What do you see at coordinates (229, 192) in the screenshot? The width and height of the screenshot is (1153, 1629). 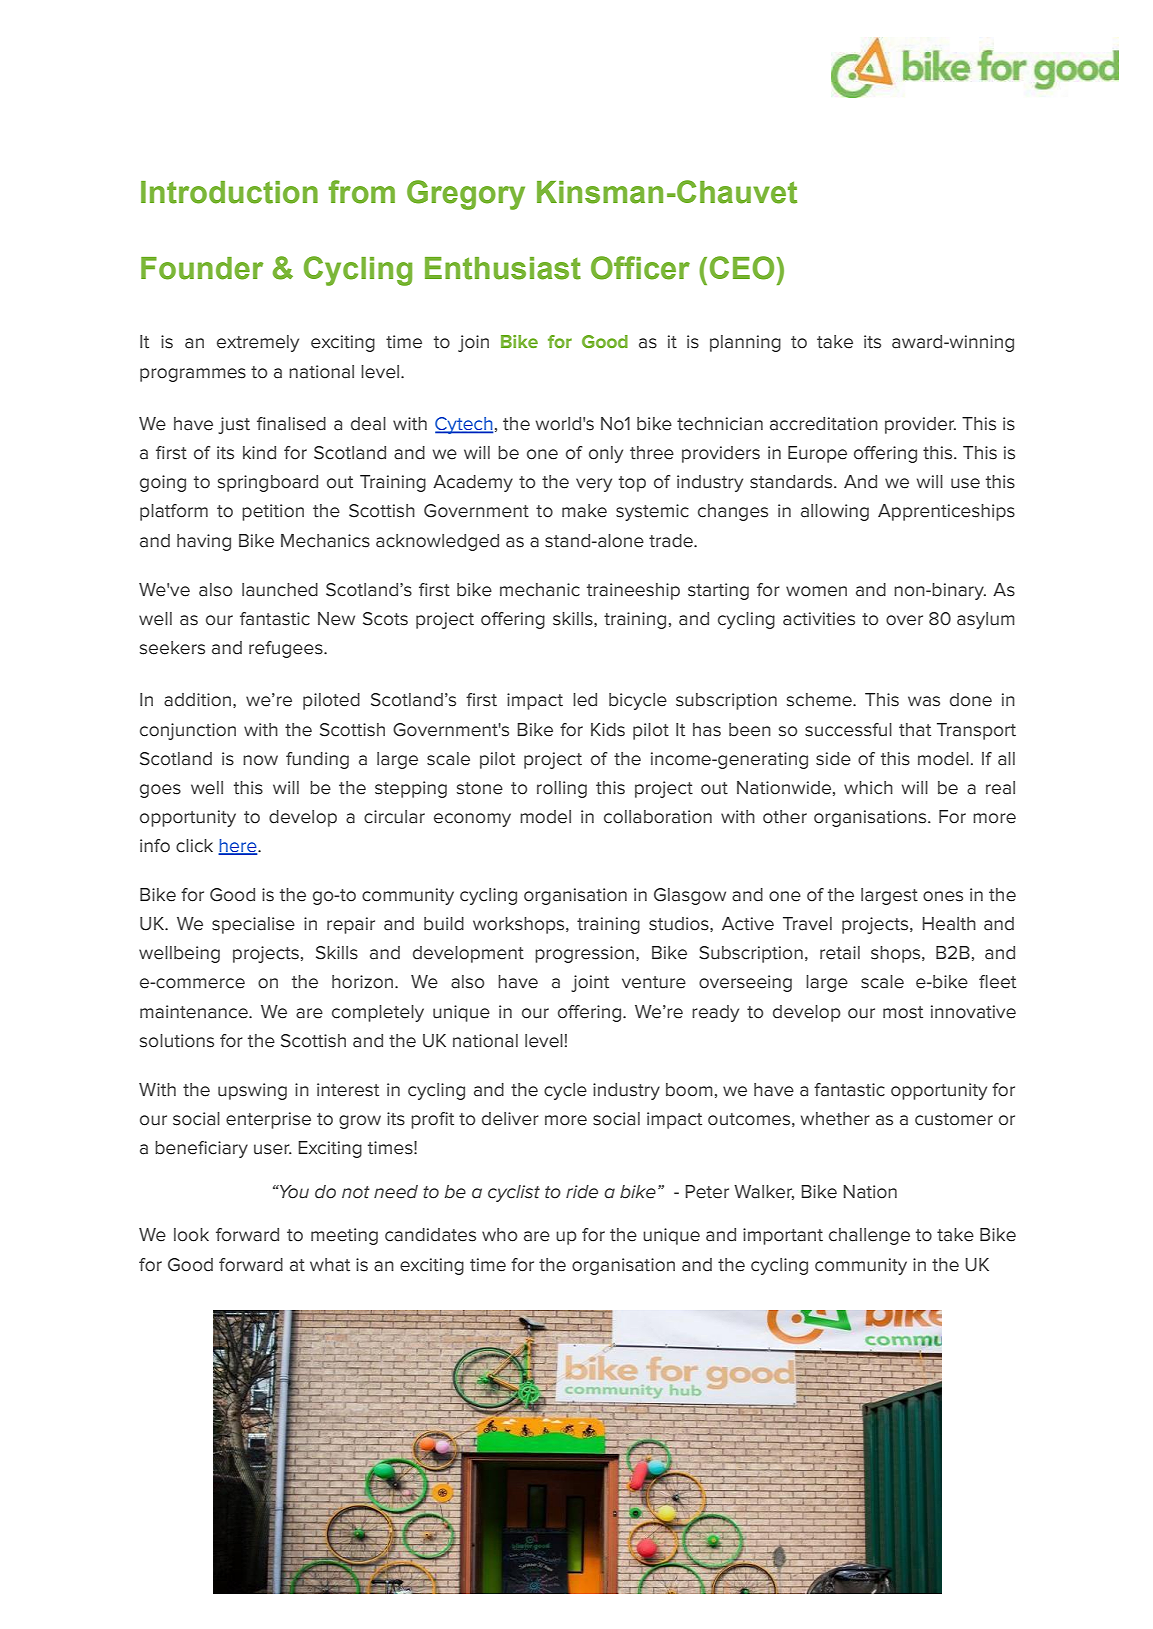 I see `Introduction` at bounding box center [229, 192].
